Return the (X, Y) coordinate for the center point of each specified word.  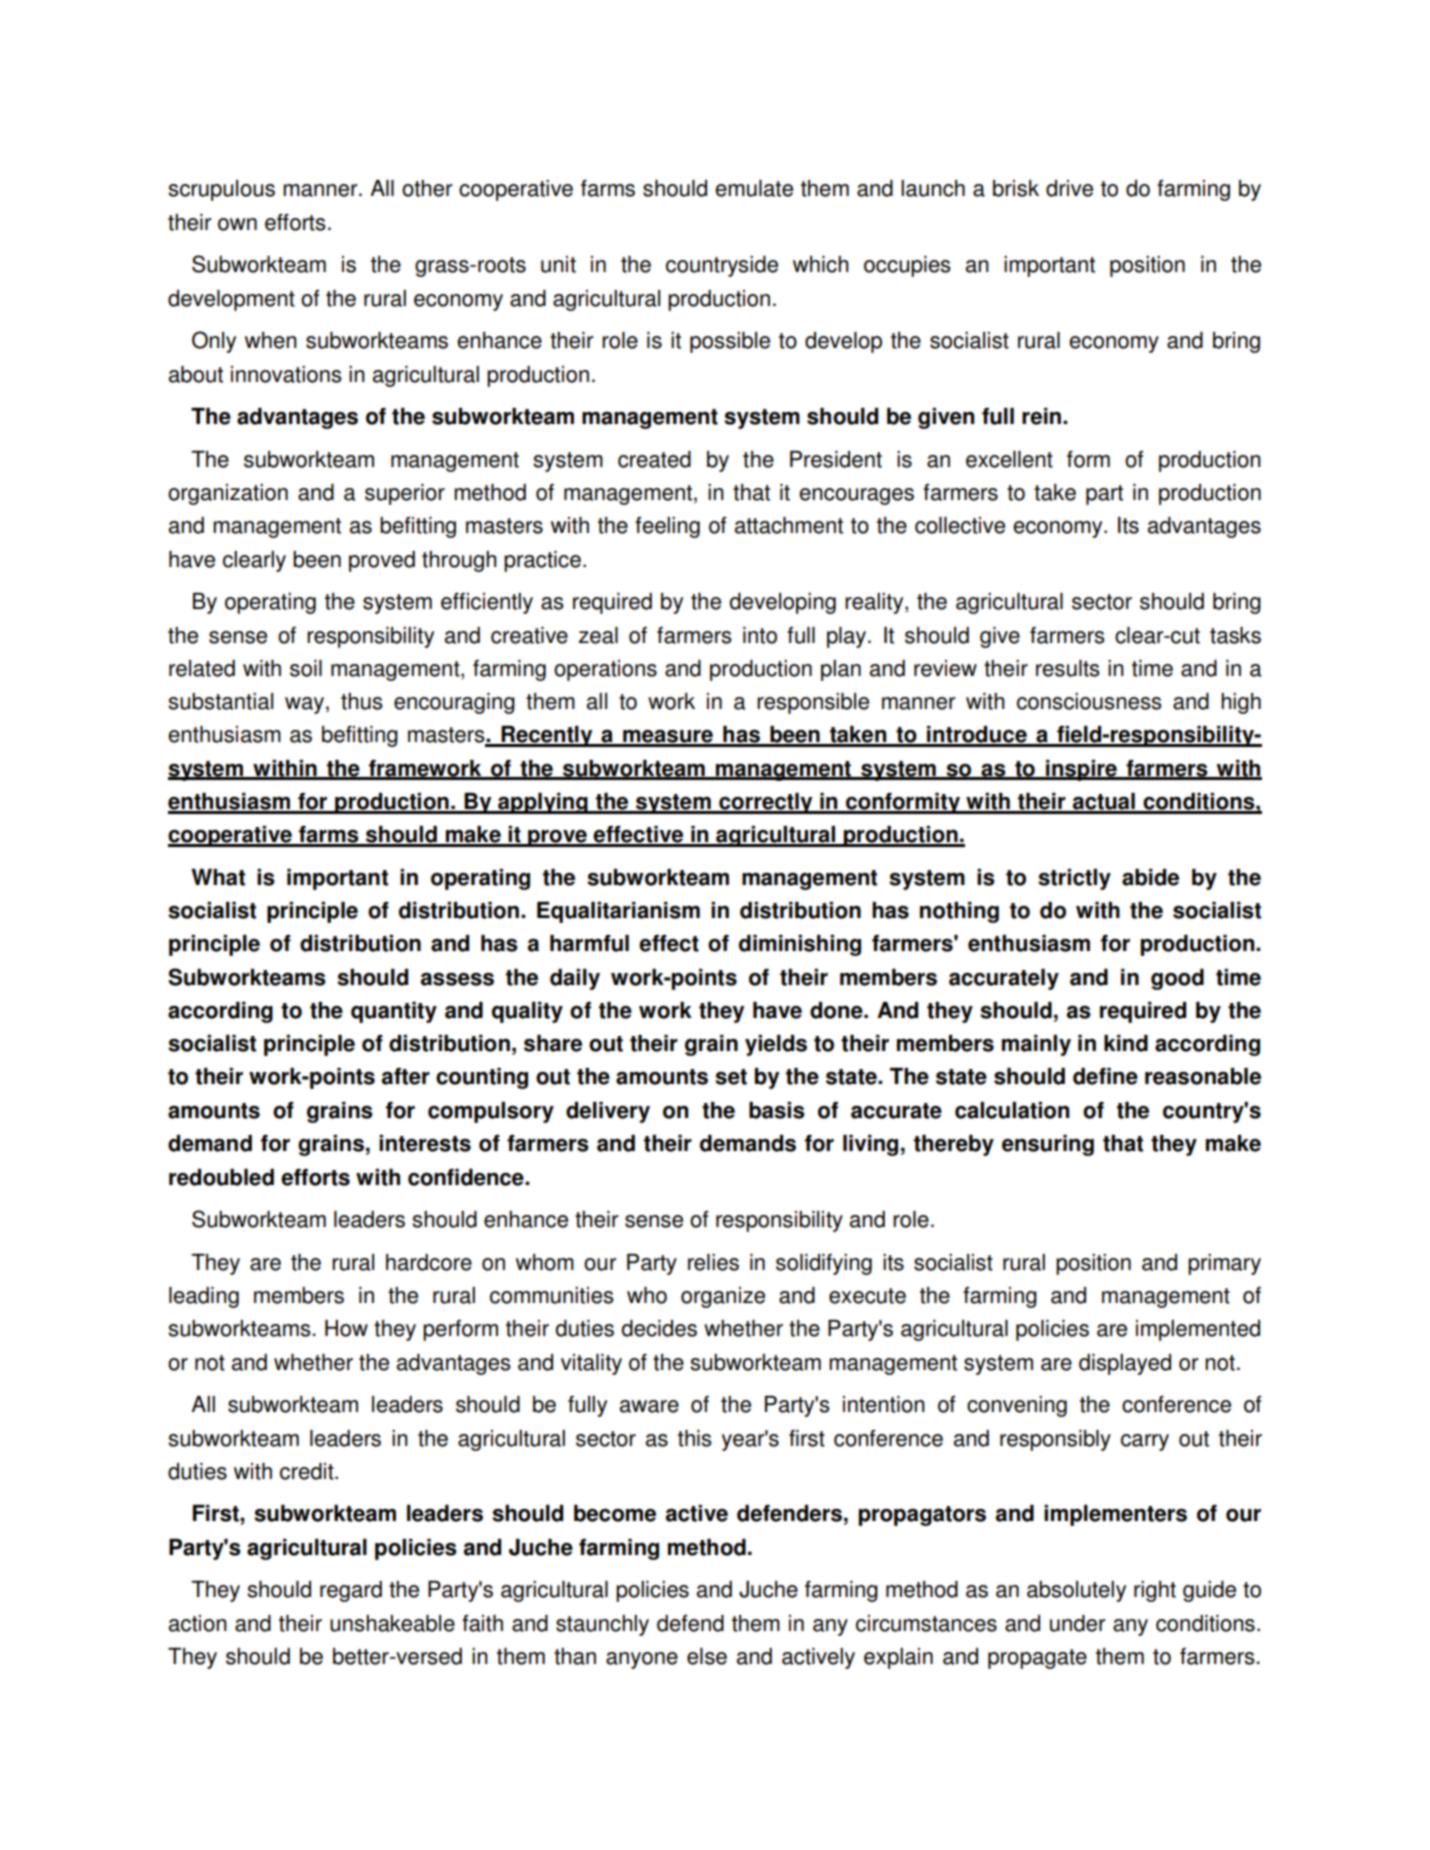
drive (1069, 188)
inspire (1081, 770)
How (346, 1328)
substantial (220, 701)
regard (351, 1591)
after (406, 1076)
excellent (1009, 459)
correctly (766, 803)
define (1105, 1076)
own (237, 224)
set (731, 1077)
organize (723, 1297)
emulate (754, 188)
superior (405, 494)
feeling (667, 527)
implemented (1198, 1330)
